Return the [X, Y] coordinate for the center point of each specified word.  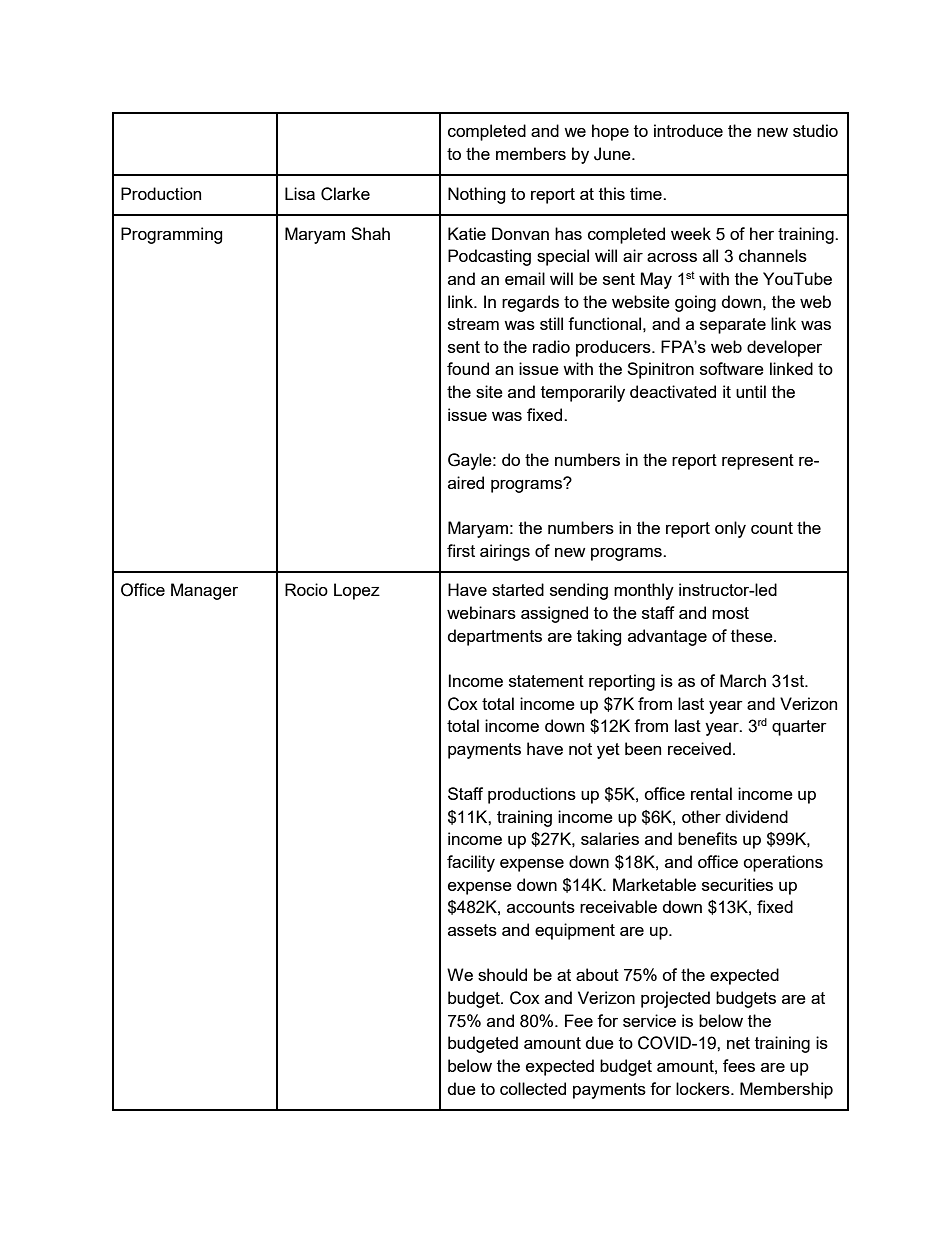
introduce [688, 130]
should [502, 974]
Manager [204, 591]
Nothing [477, 195]
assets [472, 930]
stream [473, 324]
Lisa [300, 193]
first [461, 550]
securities [737, 884]
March [743, 680]
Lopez [357, 591]
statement [546, 681]
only [730, 529]
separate [733, 326]
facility [471, 863]
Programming [172, 235]
